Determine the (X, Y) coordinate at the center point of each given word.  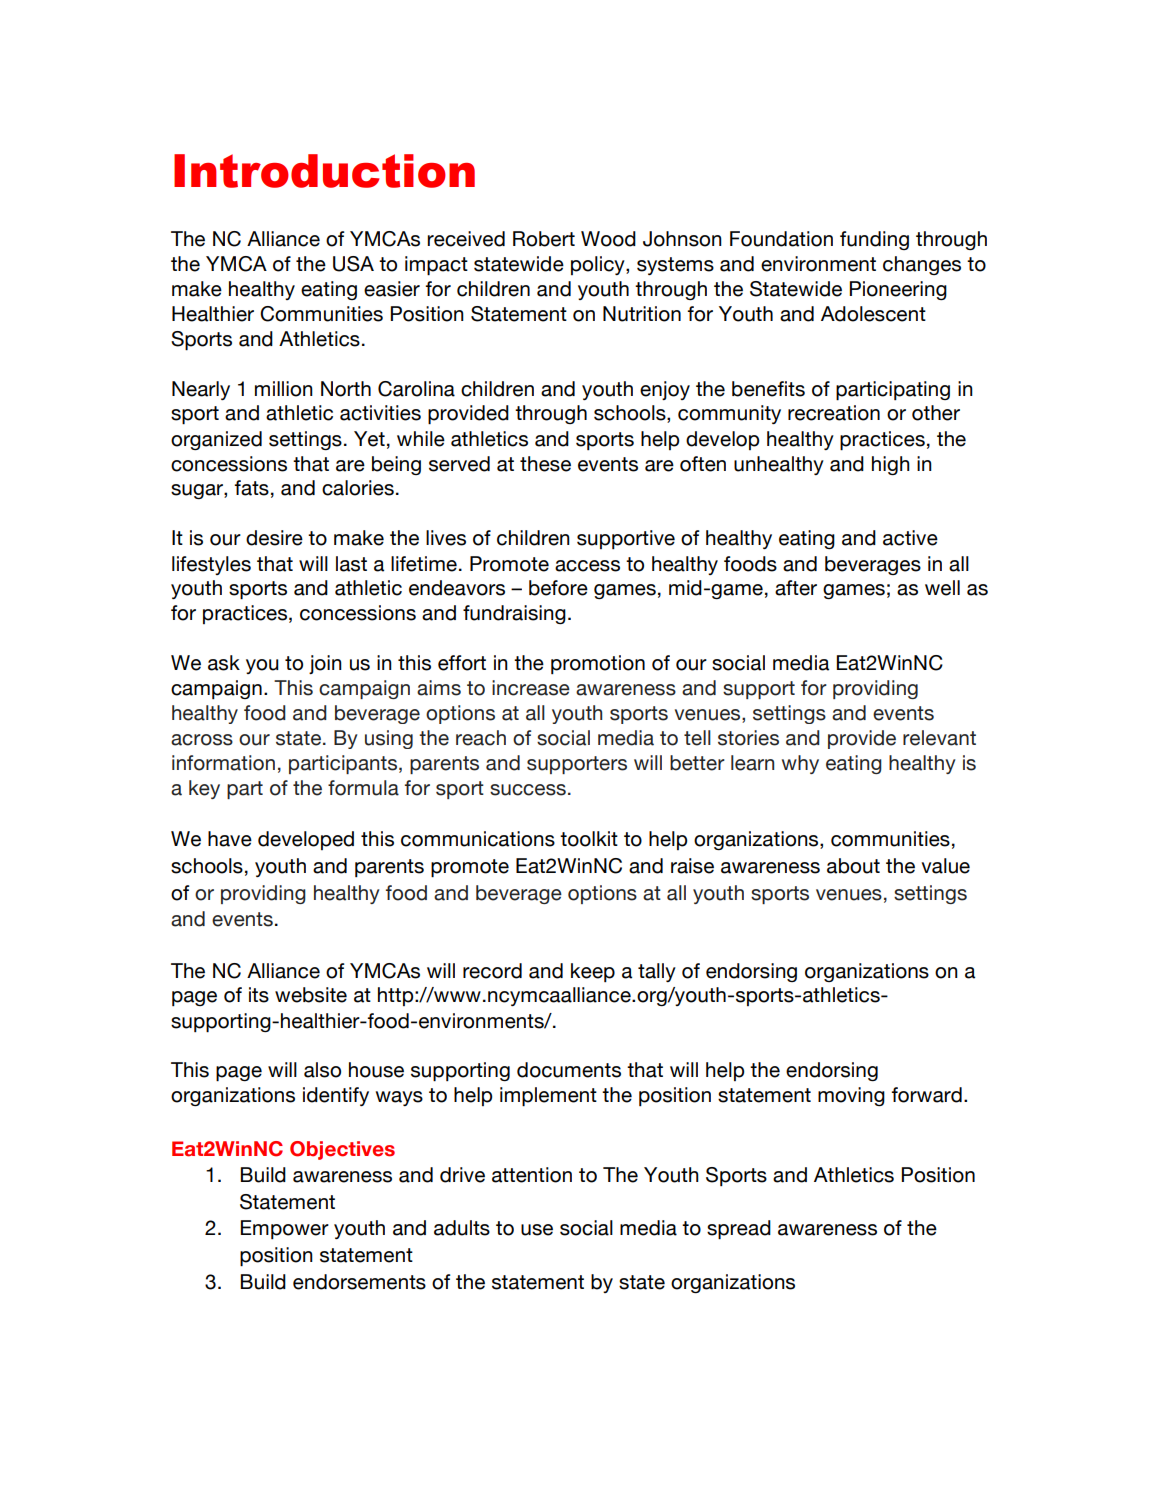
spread (739, 1230)
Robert (544, 239)
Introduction (324, 171)
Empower (285, 1229)
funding (874, 240)
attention (532, 1175)
